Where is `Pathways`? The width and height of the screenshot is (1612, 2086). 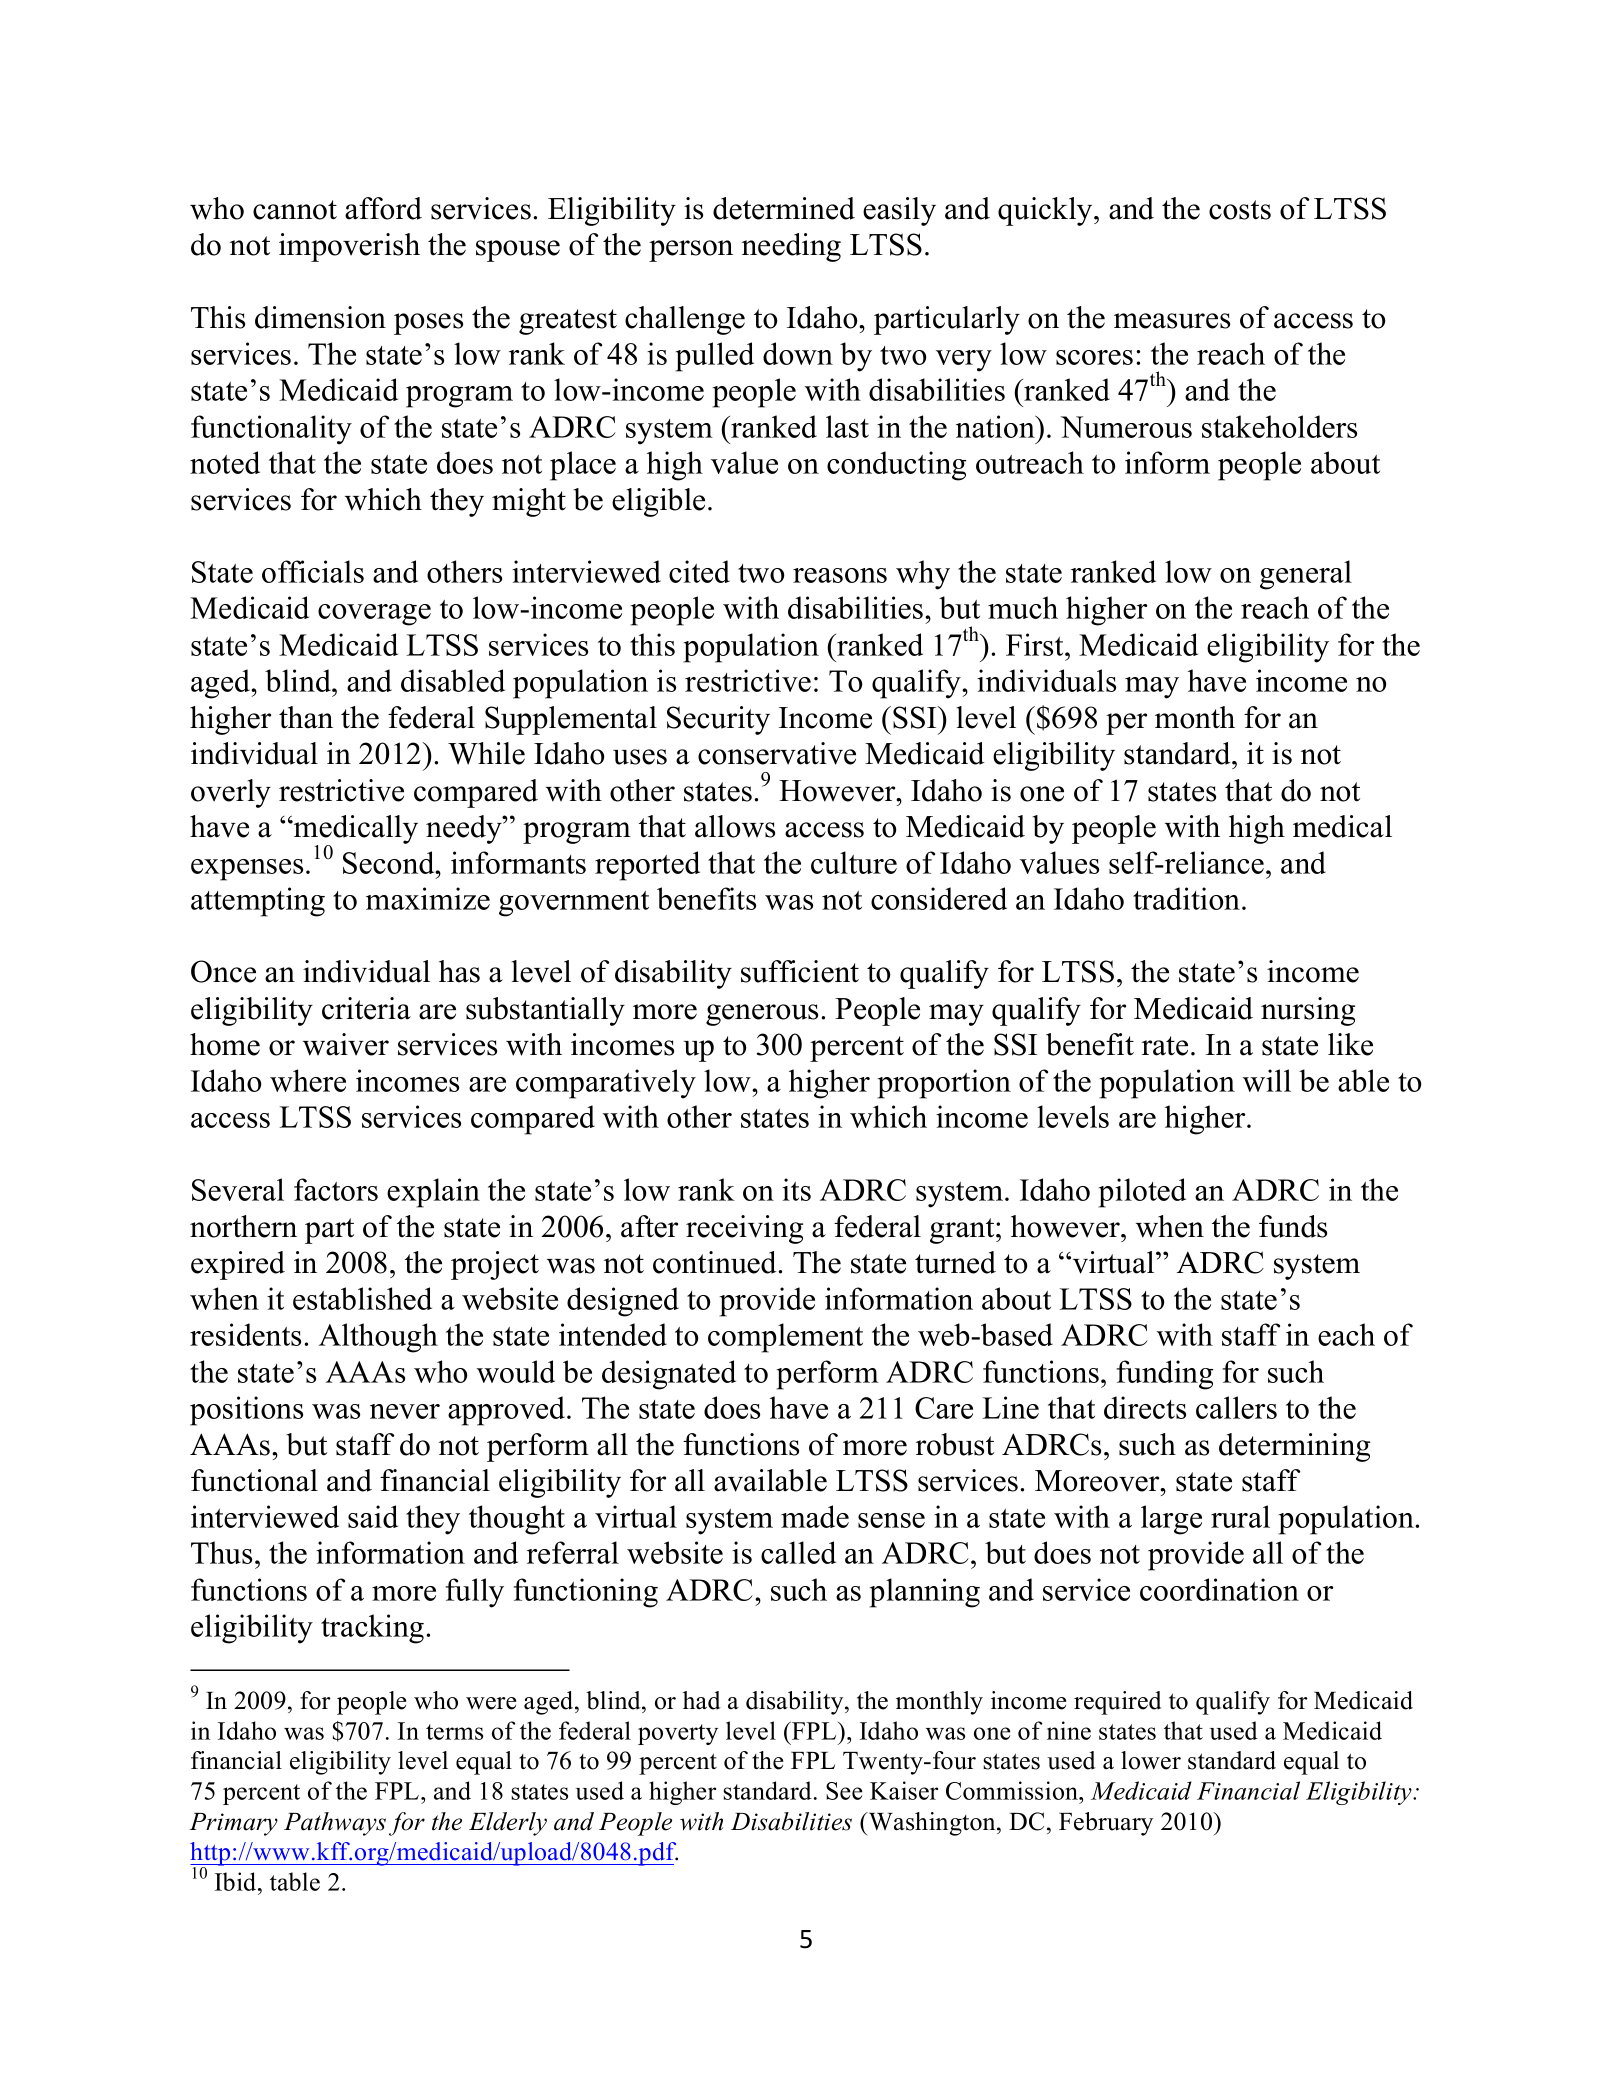
Pathways is located at coordinates (335, 1824).
